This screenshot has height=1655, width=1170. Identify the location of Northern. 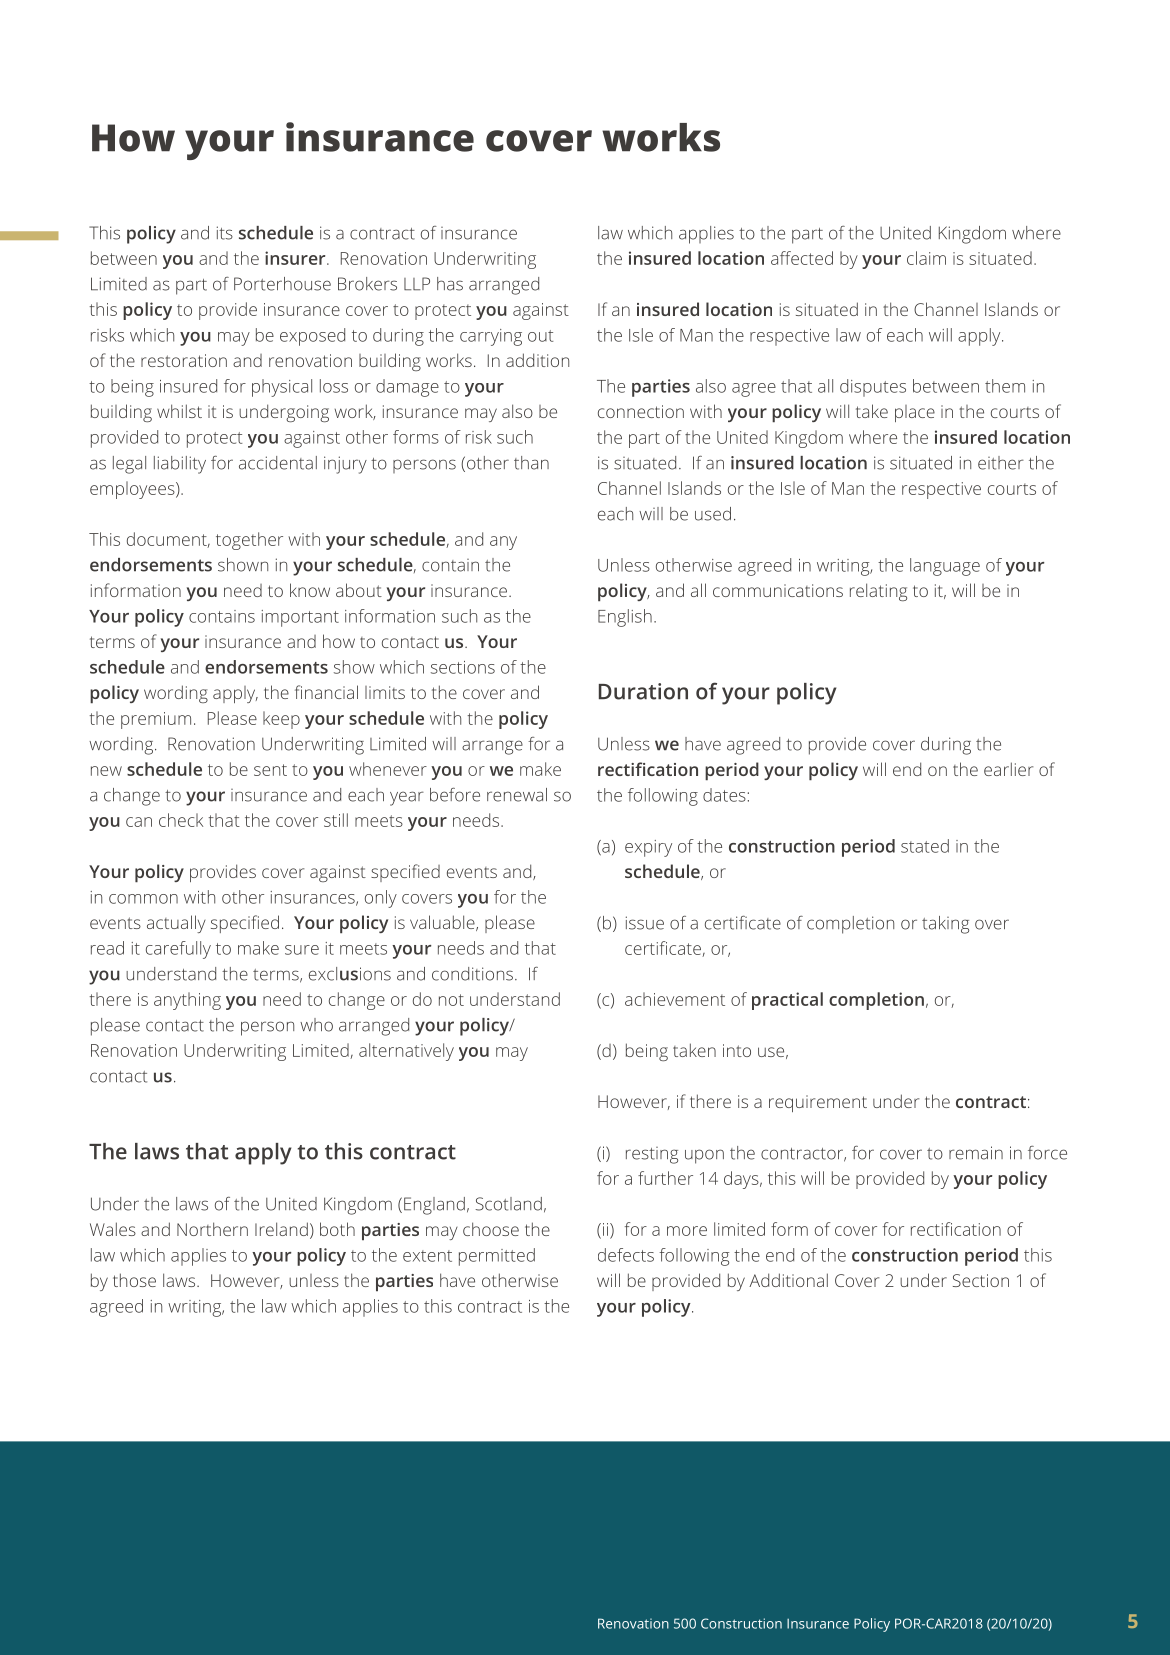
(212, 1229).
